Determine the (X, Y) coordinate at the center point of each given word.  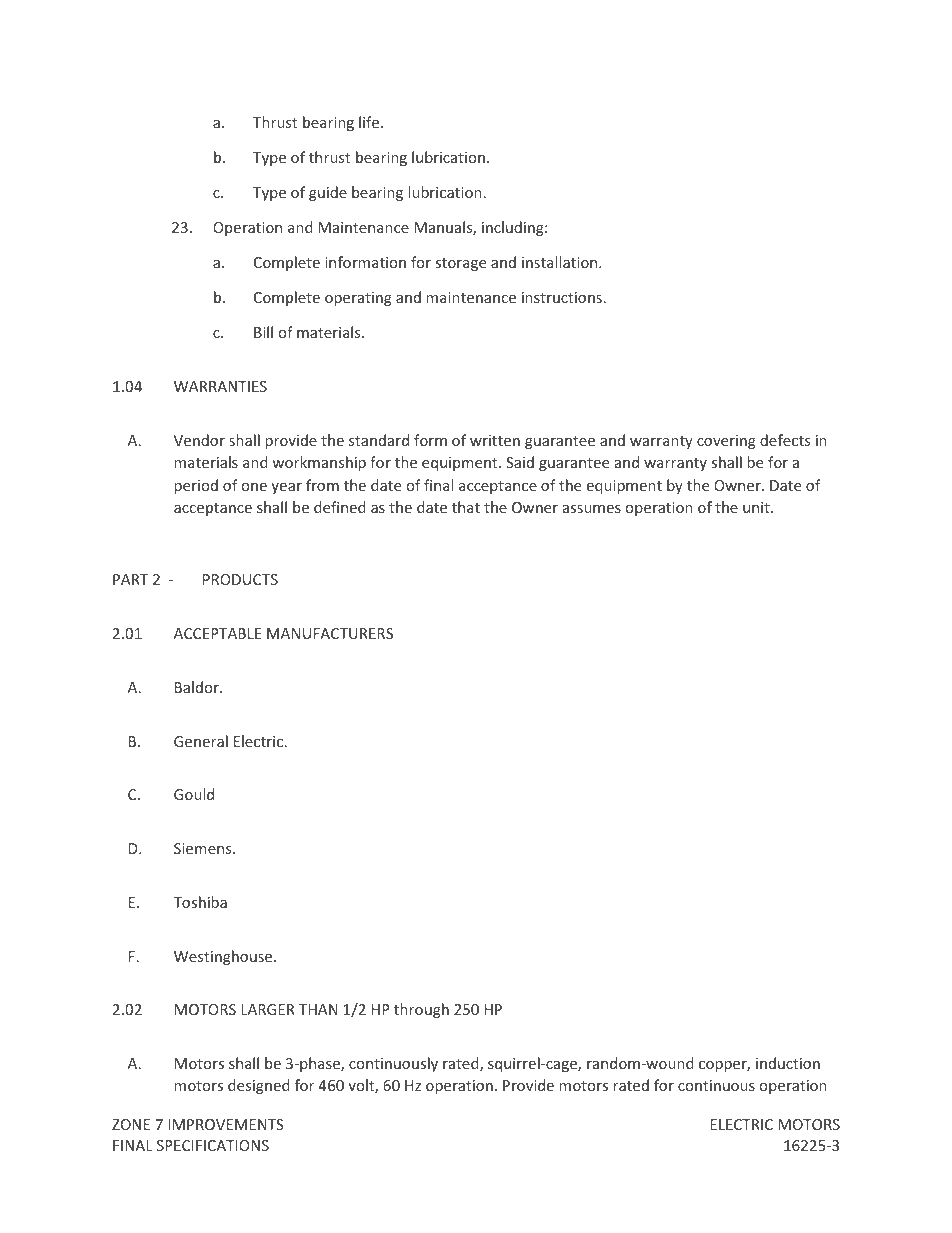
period (196, 486)
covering (726, 442)
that (466, 507)
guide (328, 193)
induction (788, 1063)
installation (561, 262)
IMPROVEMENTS (225, 1124)
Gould (194, 794)
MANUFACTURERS (330, 633)
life (370, 122)
